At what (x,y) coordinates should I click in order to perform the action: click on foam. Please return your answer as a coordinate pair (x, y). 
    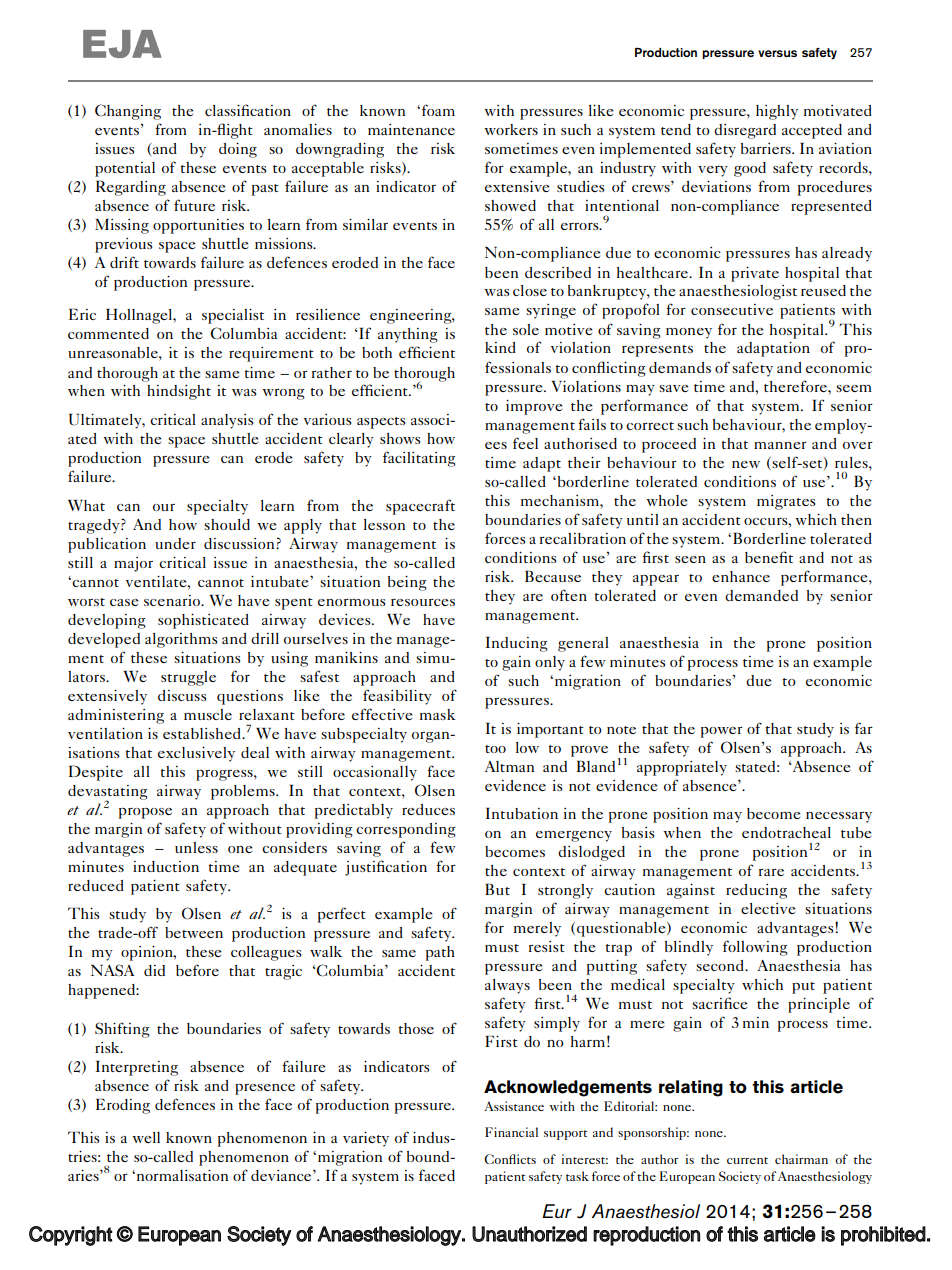
    Looking at the image, I should click on (438, 110).
